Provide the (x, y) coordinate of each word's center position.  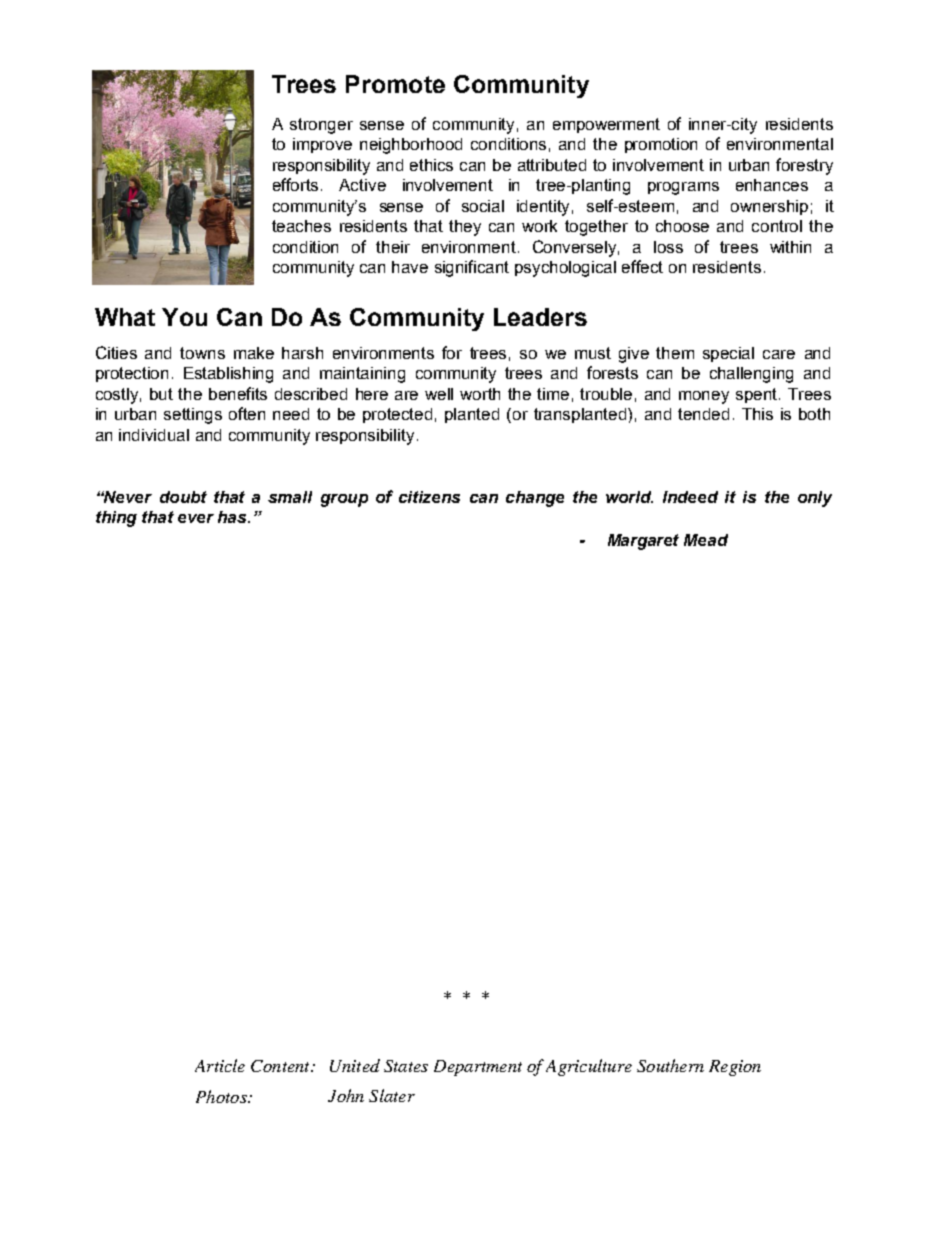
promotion (661, 145)
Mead (706, 540)
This (757, 414)
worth (480, 394)
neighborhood (411, 146)
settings (193, 416)
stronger (321, 126)
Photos (222, 1096)
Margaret (643, 542)
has (234, 517)
